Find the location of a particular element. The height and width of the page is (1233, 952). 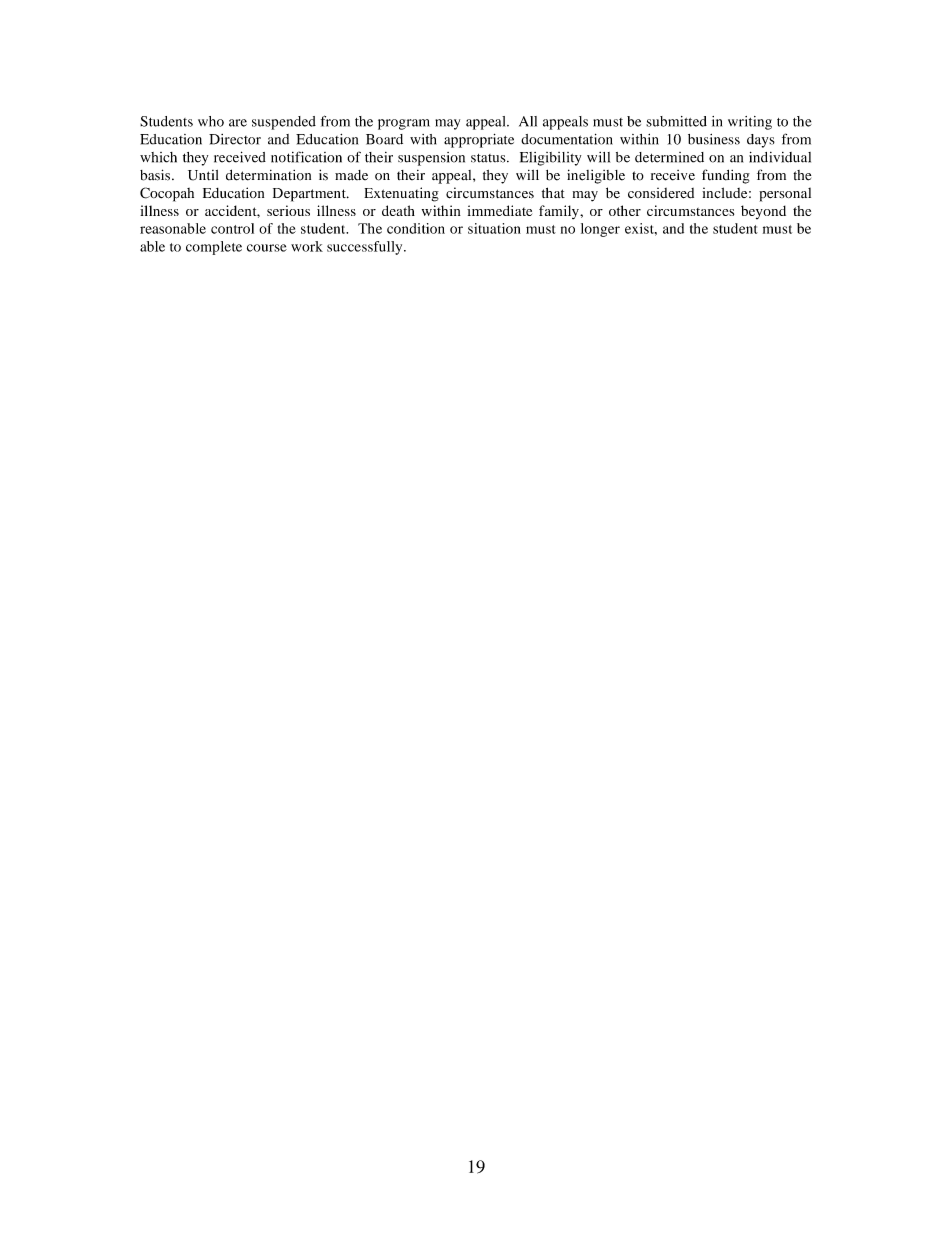

writing is located at coordinates (750, 123).
